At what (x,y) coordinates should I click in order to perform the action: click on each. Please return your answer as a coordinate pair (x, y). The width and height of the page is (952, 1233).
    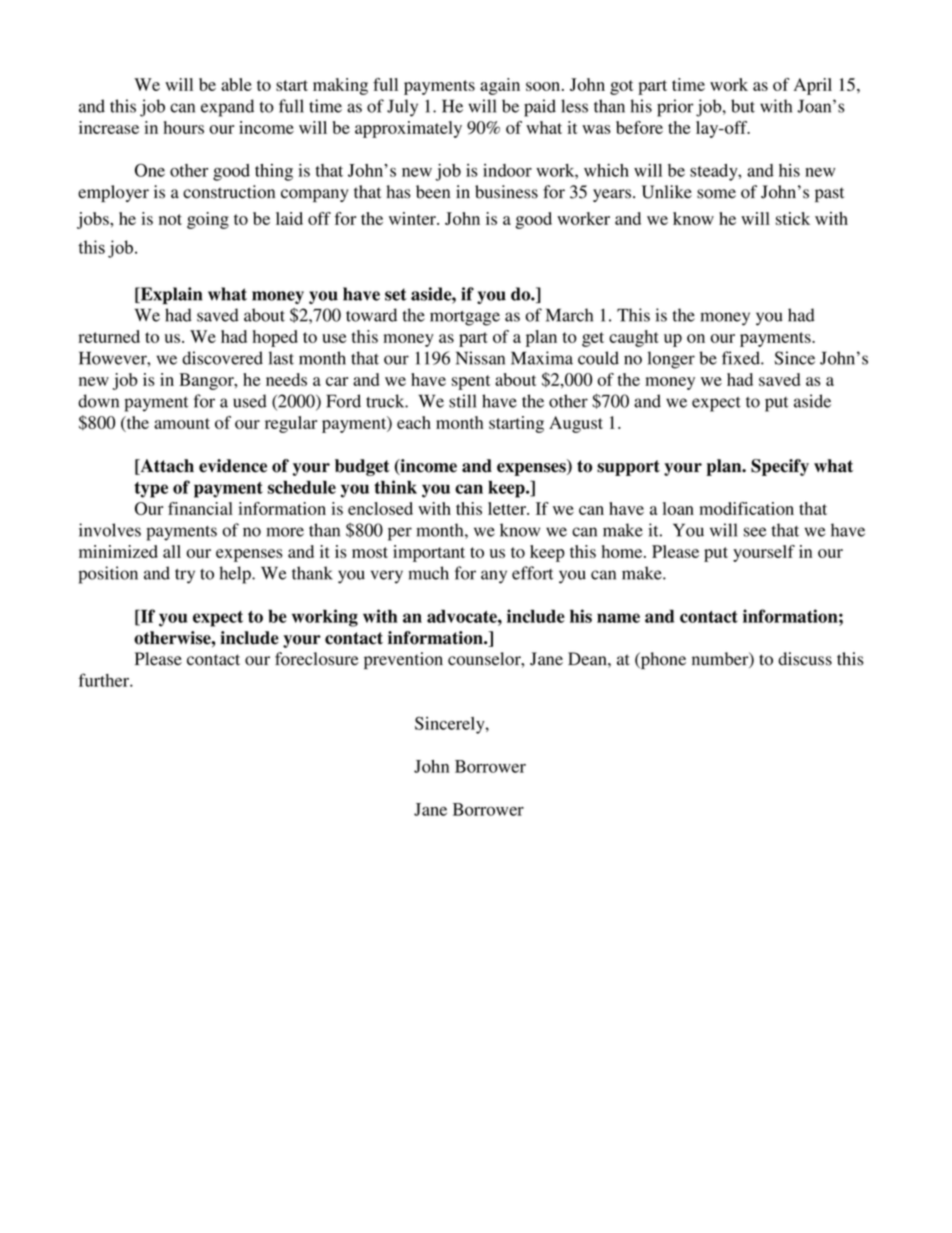
    Looking at the image, I should click on (414, 422).
